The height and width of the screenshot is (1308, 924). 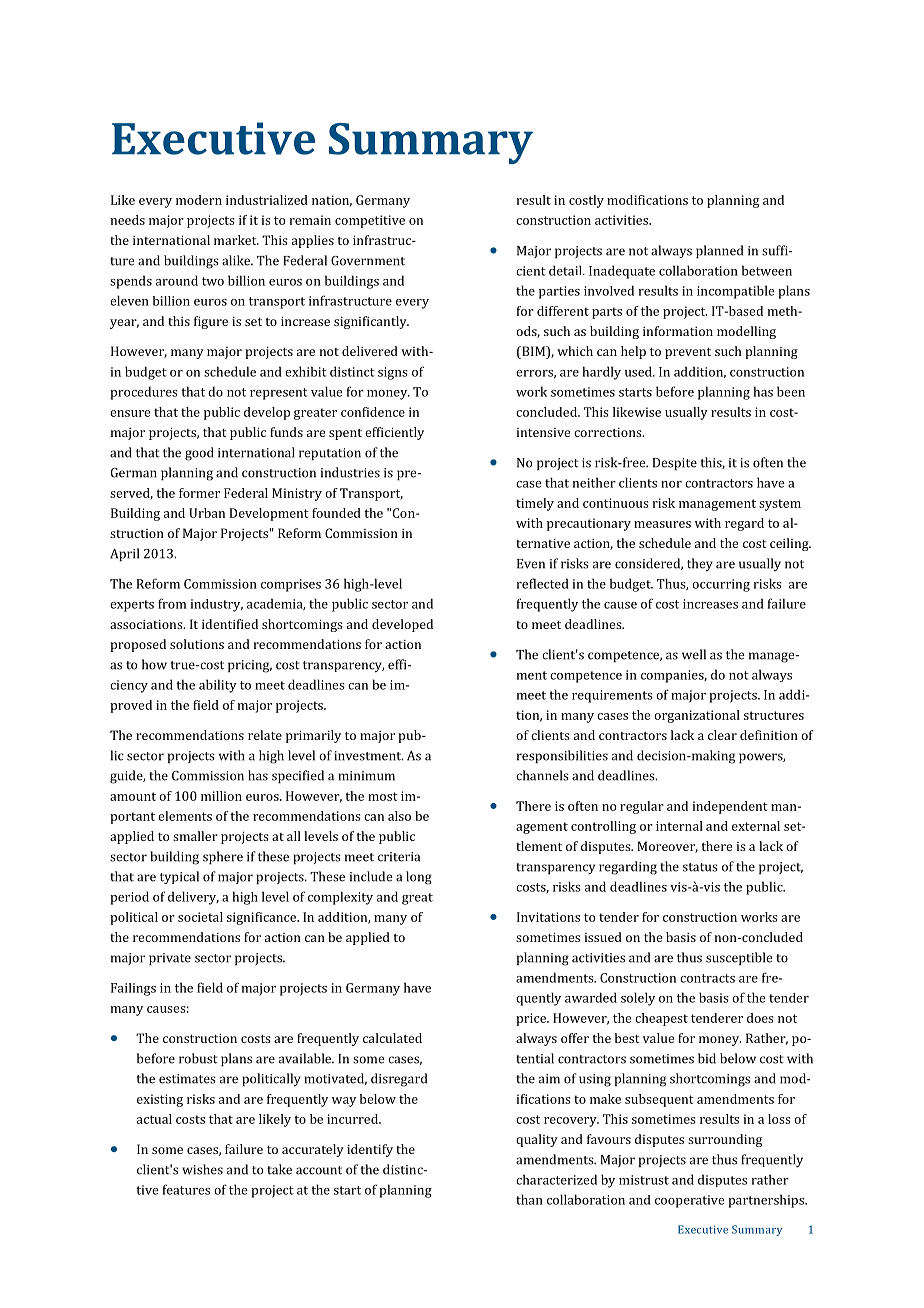 What do you see at coordinates (202, 1169) in the screenshot?
I see `wishes` at bounding box center [202, 1169].
